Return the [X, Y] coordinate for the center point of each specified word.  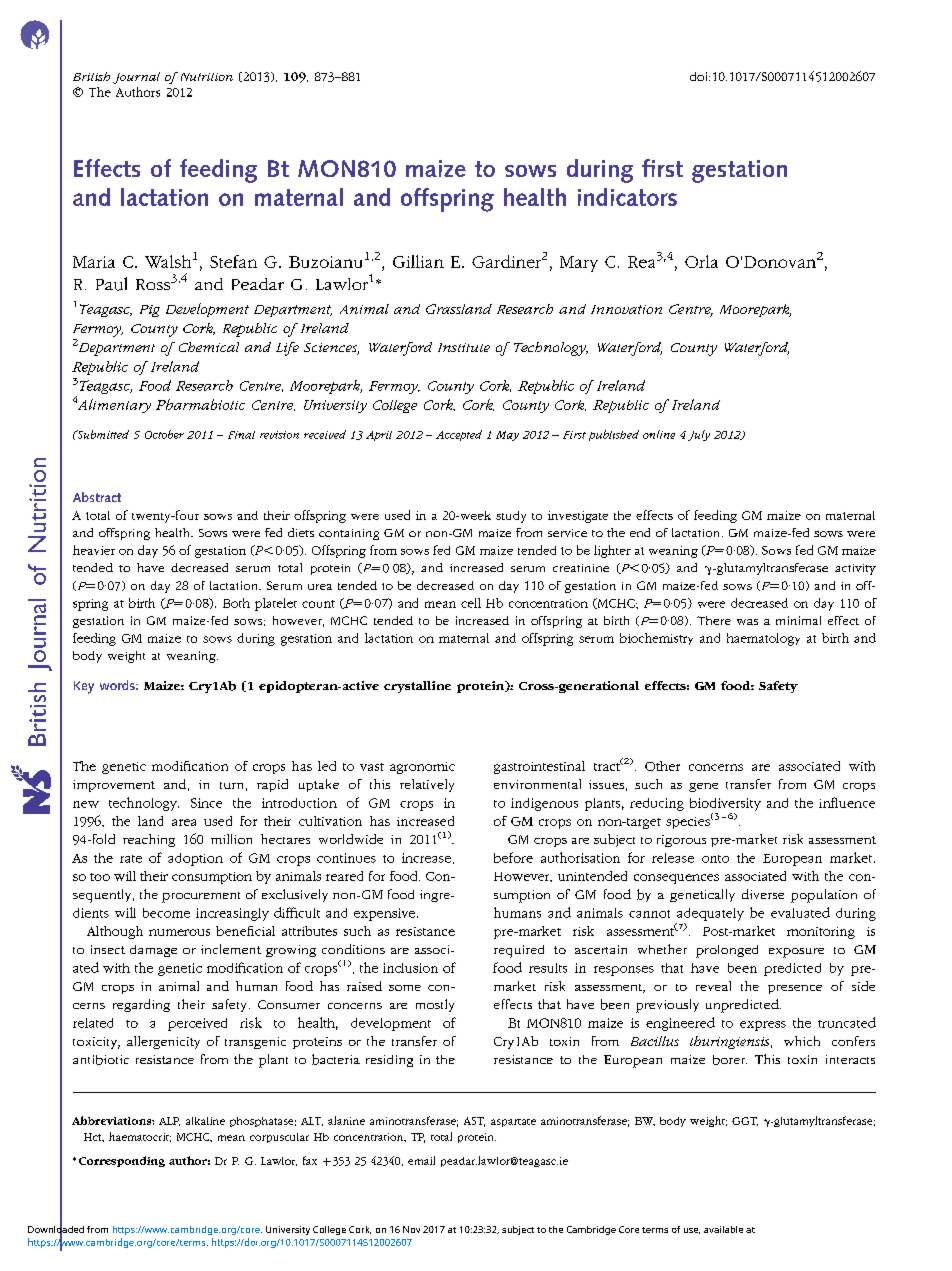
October [164, 434]
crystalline [417, 687]
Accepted [459, 435]
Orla [701, 261]
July [699, 435]
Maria [94, 262]
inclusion [410, 968]
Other [662, 766]
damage [153, 951]
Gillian [418, 261]
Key [84, 687]
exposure [796, 953]
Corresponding [122, 1161]
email [421, 1160]
